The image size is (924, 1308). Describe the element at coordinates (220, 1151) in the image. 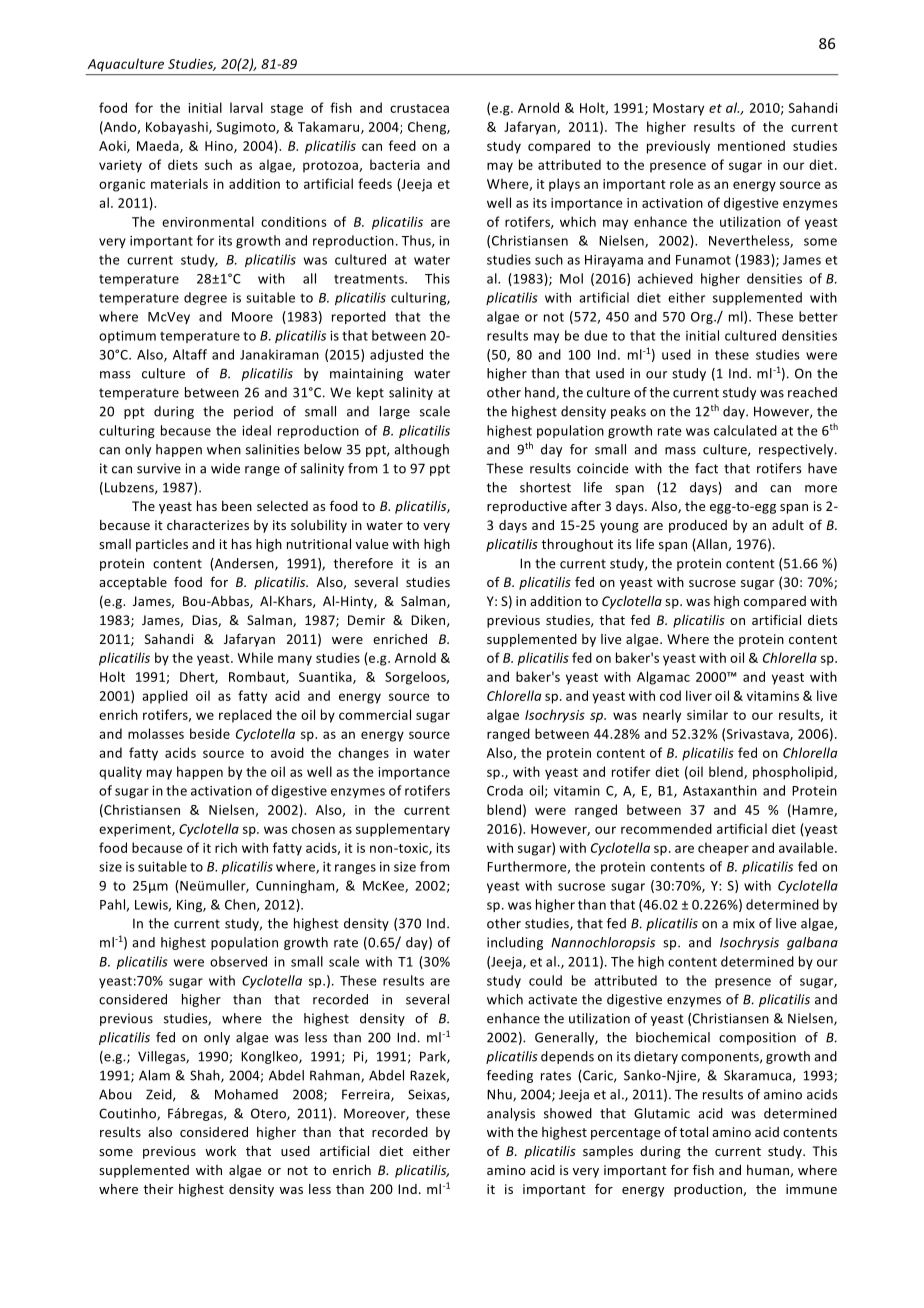

I see `work` at that location.
